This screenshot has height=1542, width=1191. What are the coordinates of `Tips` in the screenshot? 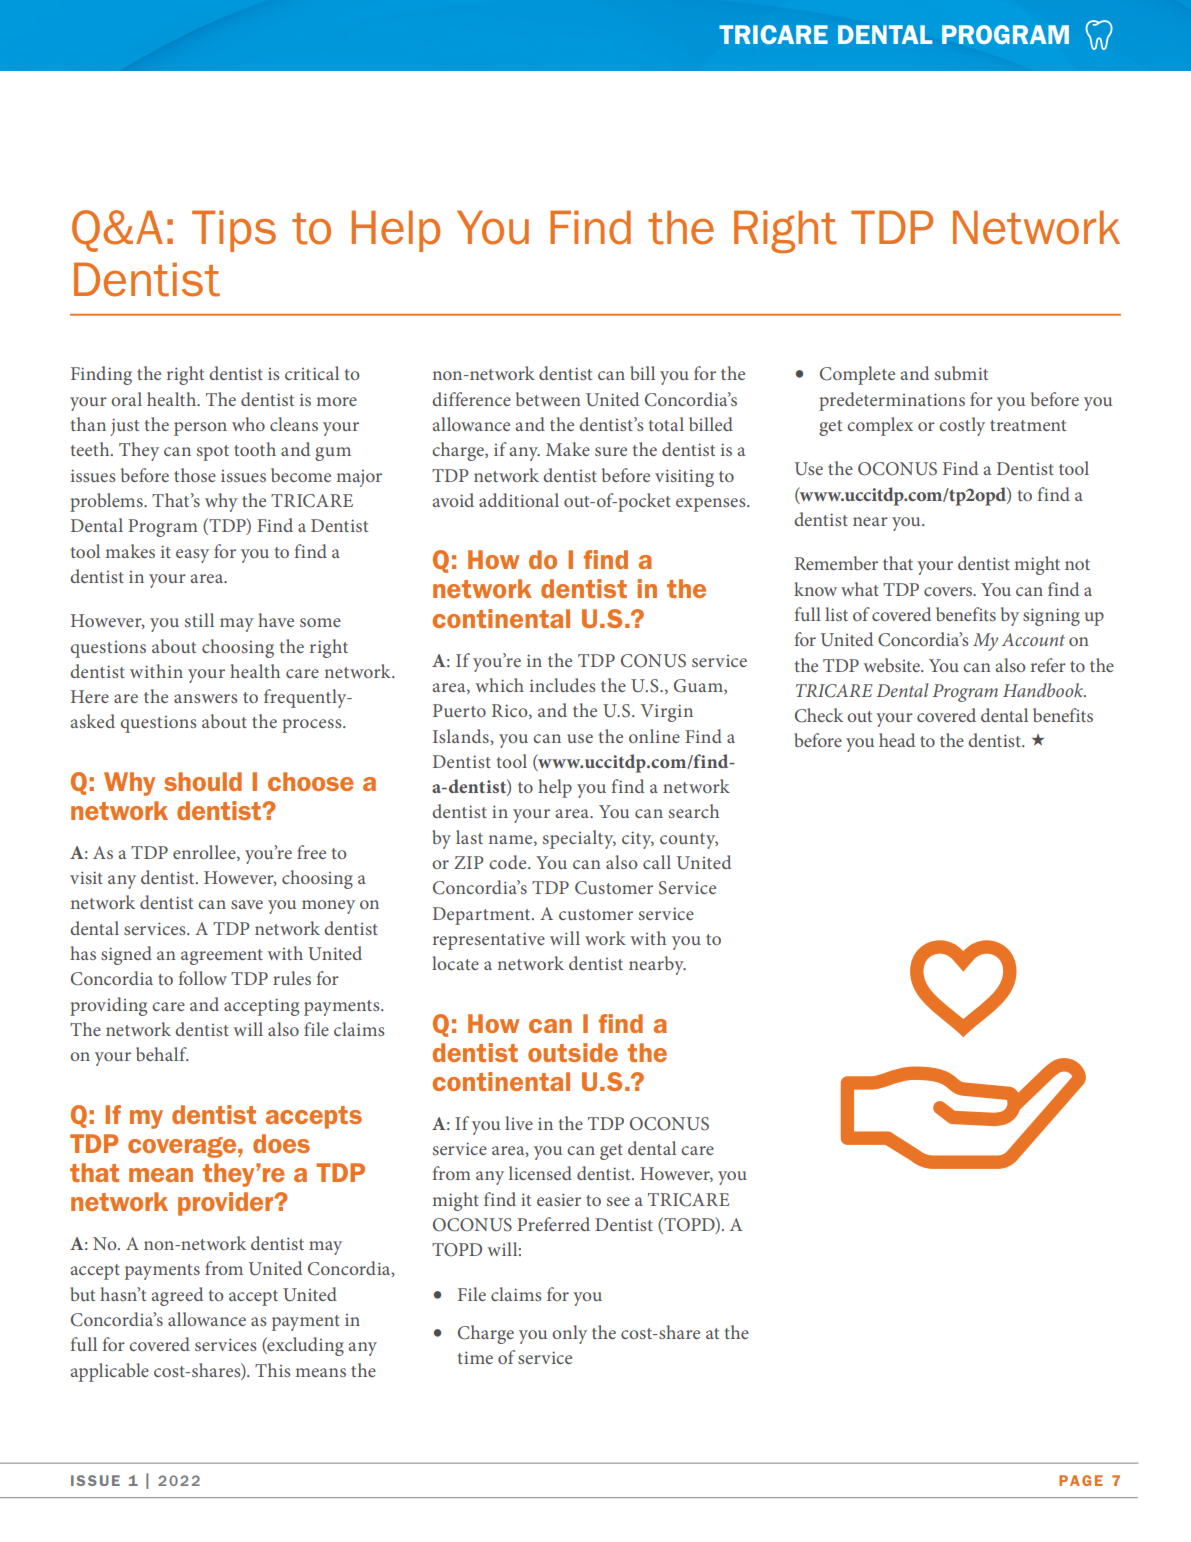 It's located at (234, 231).
